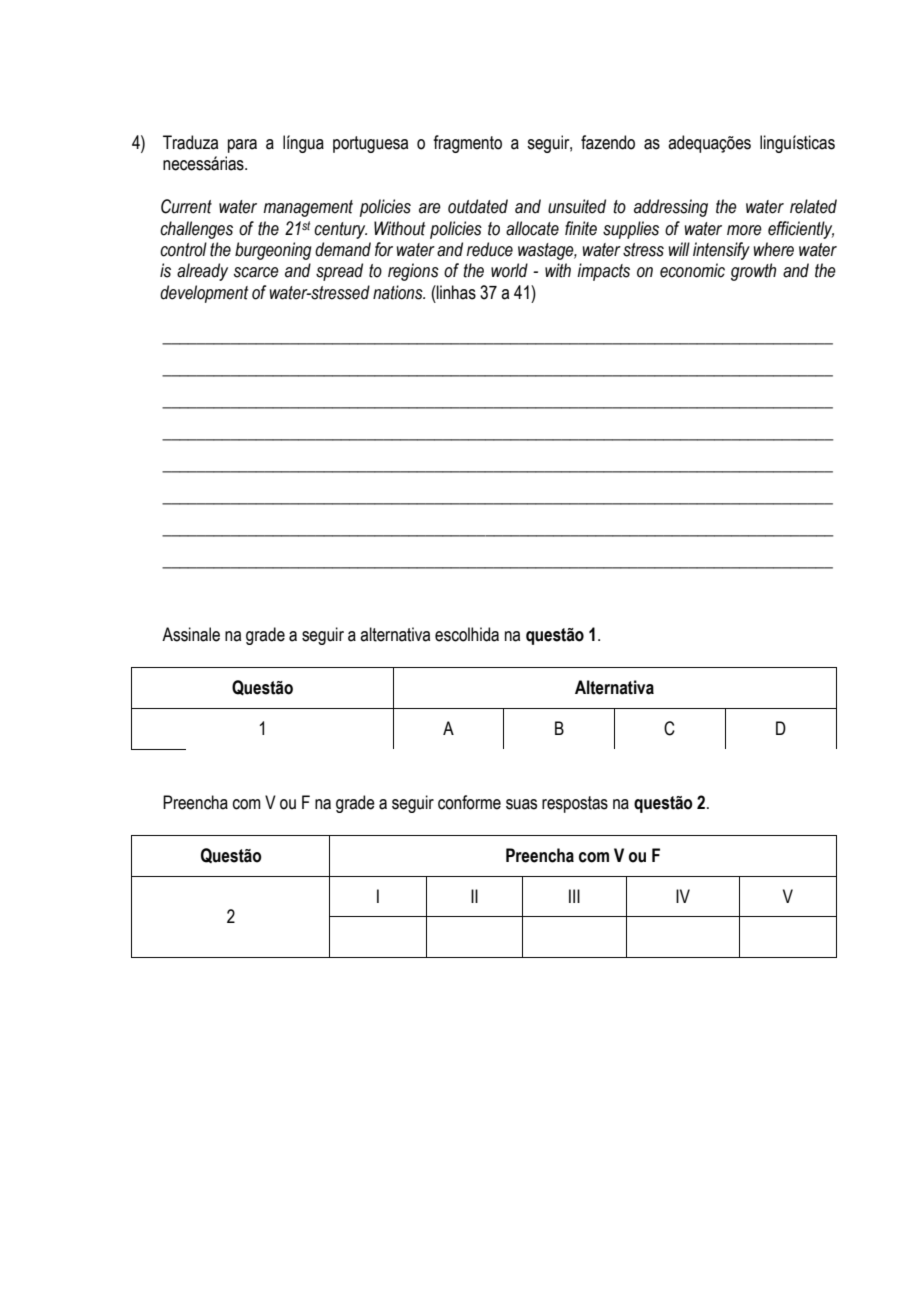  What do you see at coordinates (753, 272) in the screenshot?
I see `growth` at bounding box center [753, 272].
